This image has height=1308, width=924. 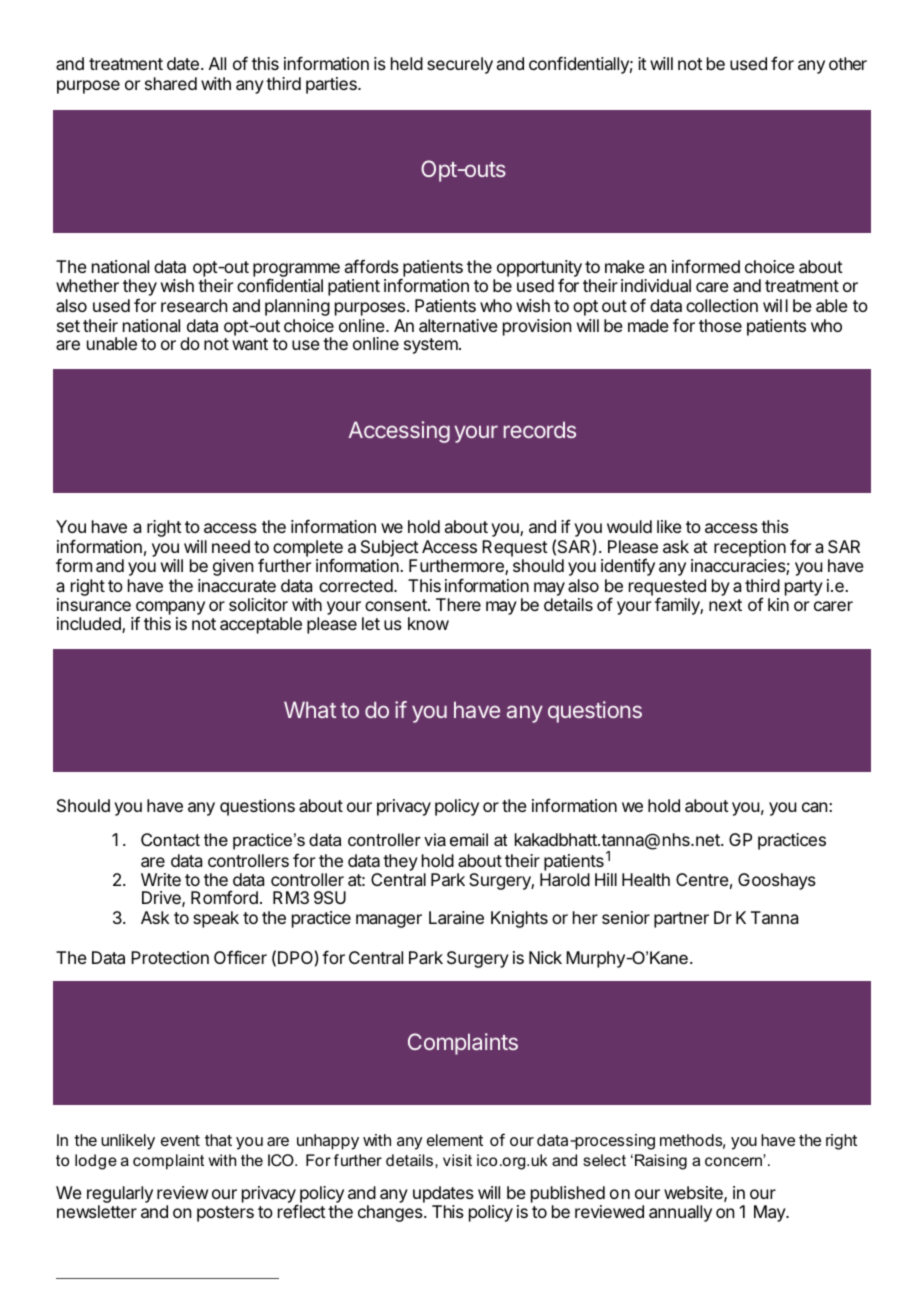 What do you see at coordinates (460, 65) in the image?
I see `securely` at bounding box center [460, 65].
